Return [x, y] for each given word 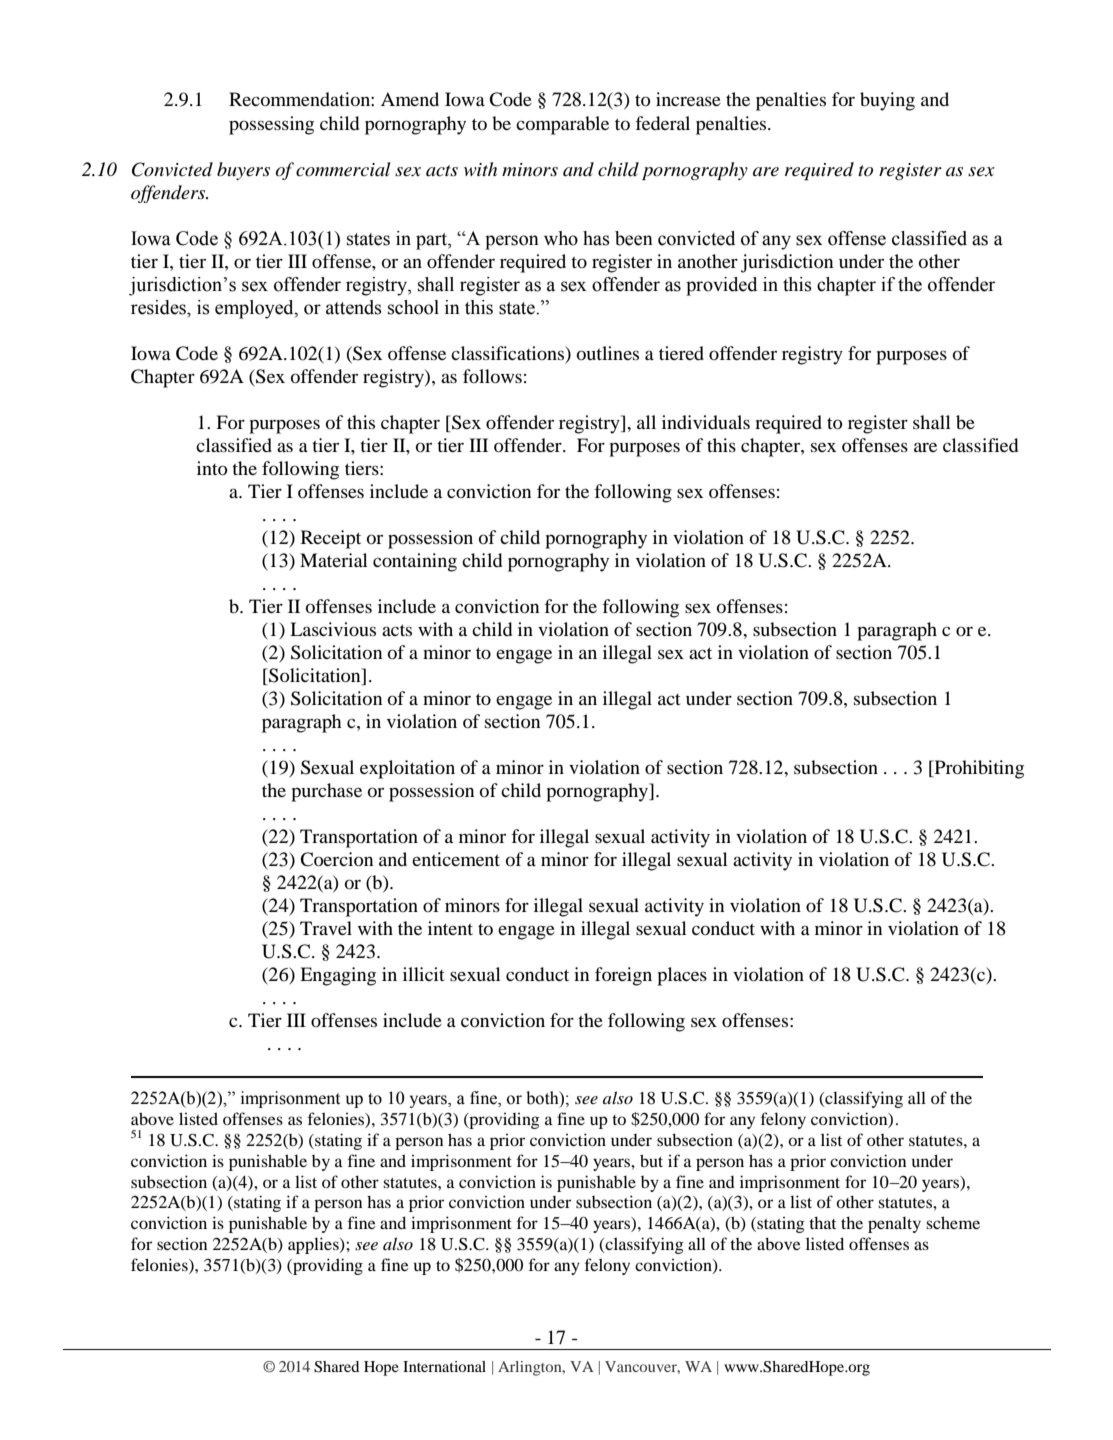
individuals [706, 422]
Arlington [531, 1368]
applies [314, 1245]
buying [887, 101]
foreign [623, 976]
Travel [326, 928]
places [682, 976]
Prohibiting [978, 769]
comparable [562, 125]
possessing [271, 125]
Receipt [331, 539]
